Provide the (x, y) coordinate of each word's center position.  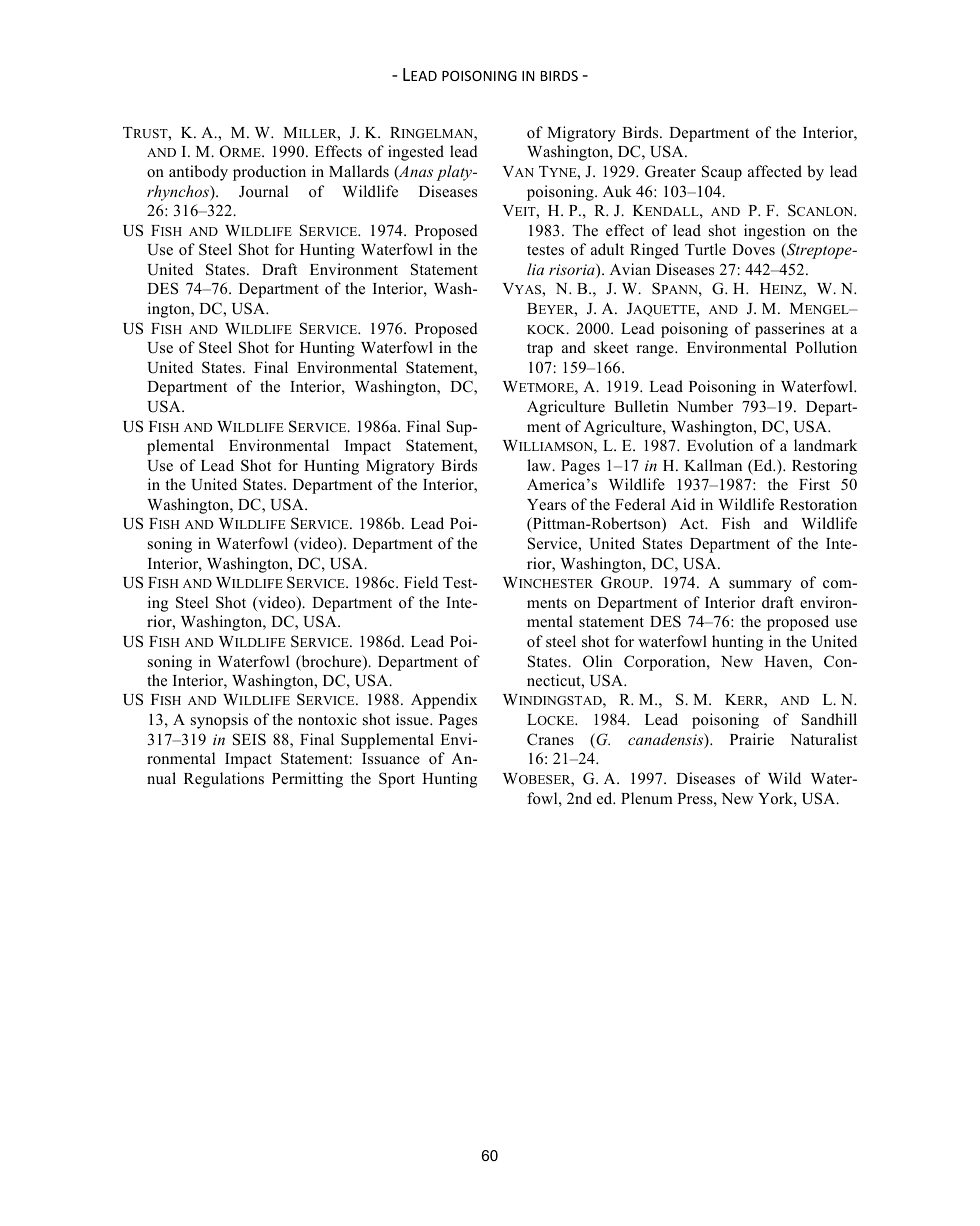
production (269, 173)
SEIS (249, 739)
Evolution (720, 445)
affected (775, 171)
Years (546, 505)
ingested (416, 153)
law (540, 465)
